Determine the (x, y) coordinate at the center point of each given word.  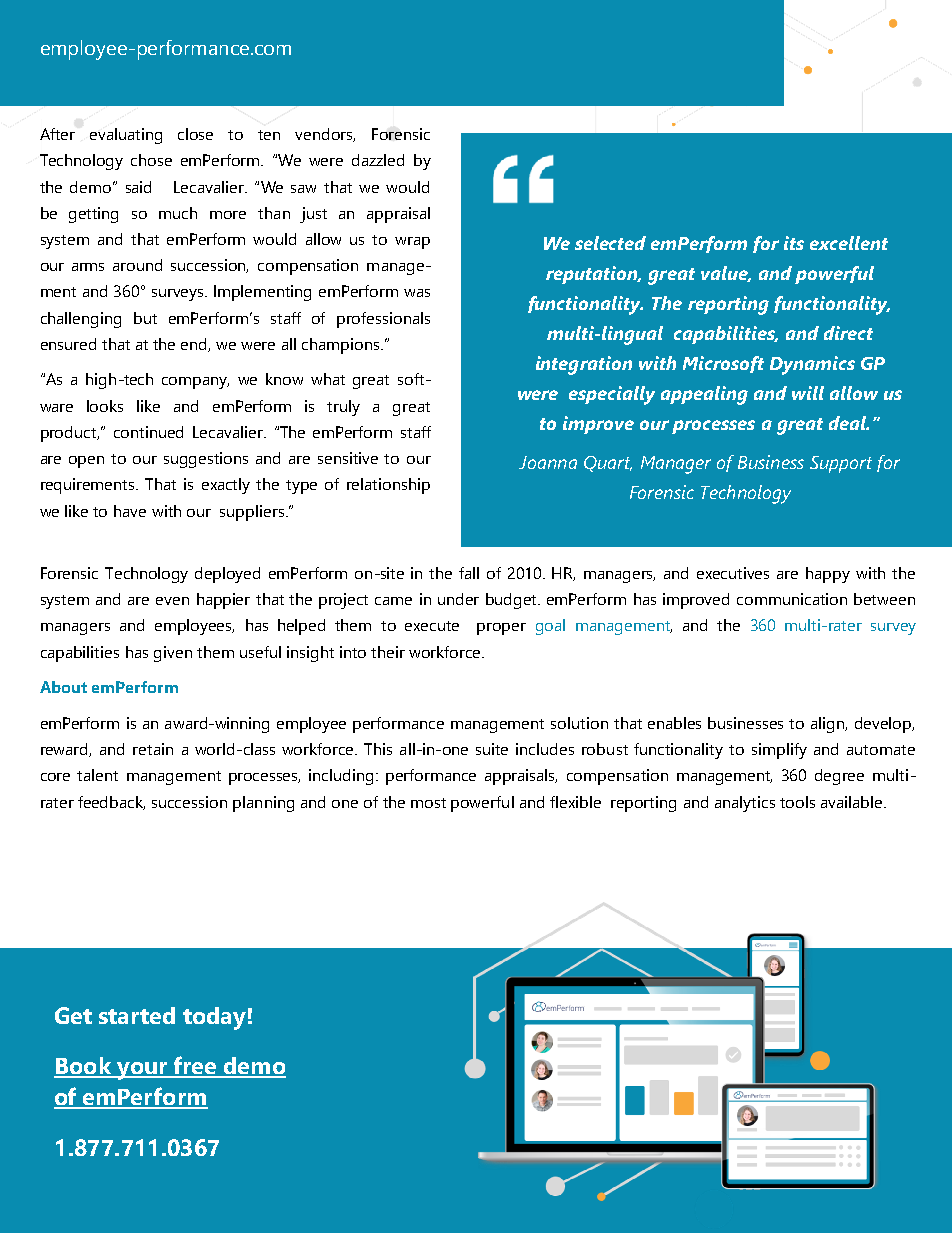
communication (792, 599)
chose (151, 160)
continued (148, 432)
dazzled (378, 160)
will (808, 393)
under (458, 599)
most (428, 803)
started (137, 1015)
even (172, 601)
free (195, 1066)
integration (584, 365)
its (794, 243)
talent (97, 775)
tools (797, 802)
